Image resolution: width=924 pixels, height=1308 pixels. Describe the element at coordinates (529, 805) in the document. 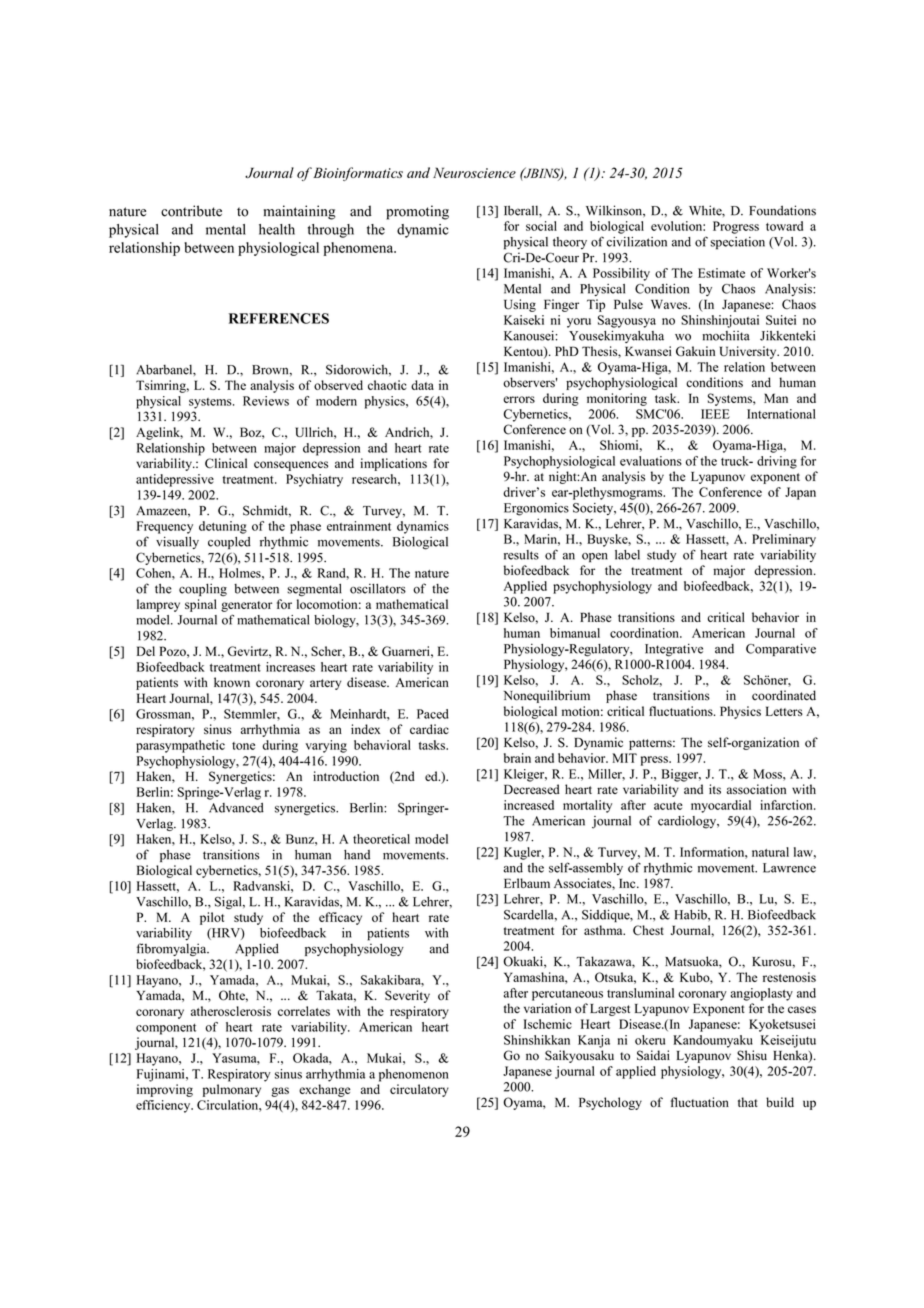

I see `increased` at that location.
